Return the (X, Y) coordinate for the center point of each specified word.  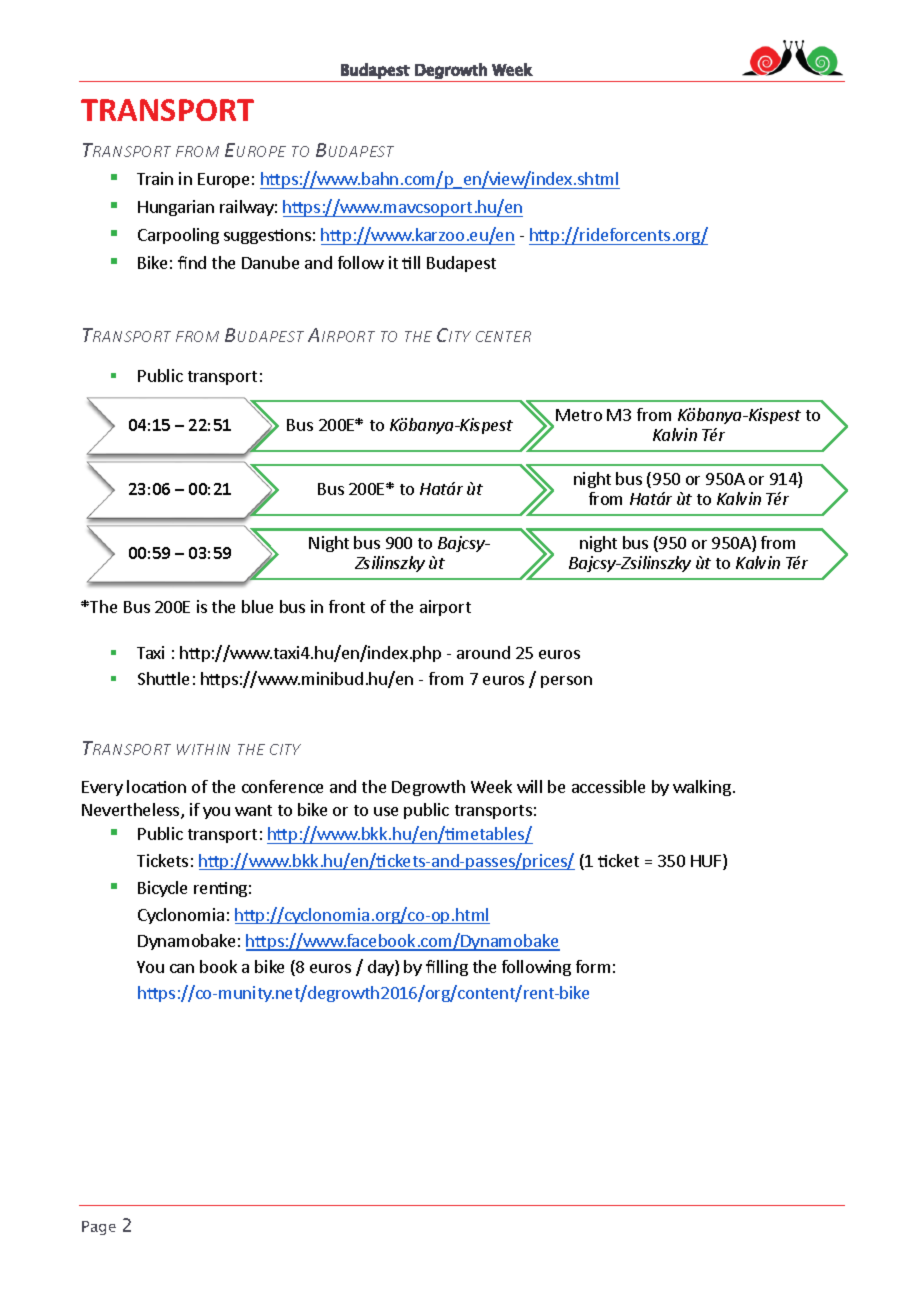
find (192, 262)
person (566, 682)
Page (99, 1228)
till (411, 262)
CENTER (503, 336)
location (156, 786)
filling (447, 968)
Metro (579, 415)
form (593, 966)
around (483, 652)
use (386, 811)
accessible (608, 786)
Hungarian (176, 208)
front (347, 606)
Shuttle (163, 678)
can (182, 968)
